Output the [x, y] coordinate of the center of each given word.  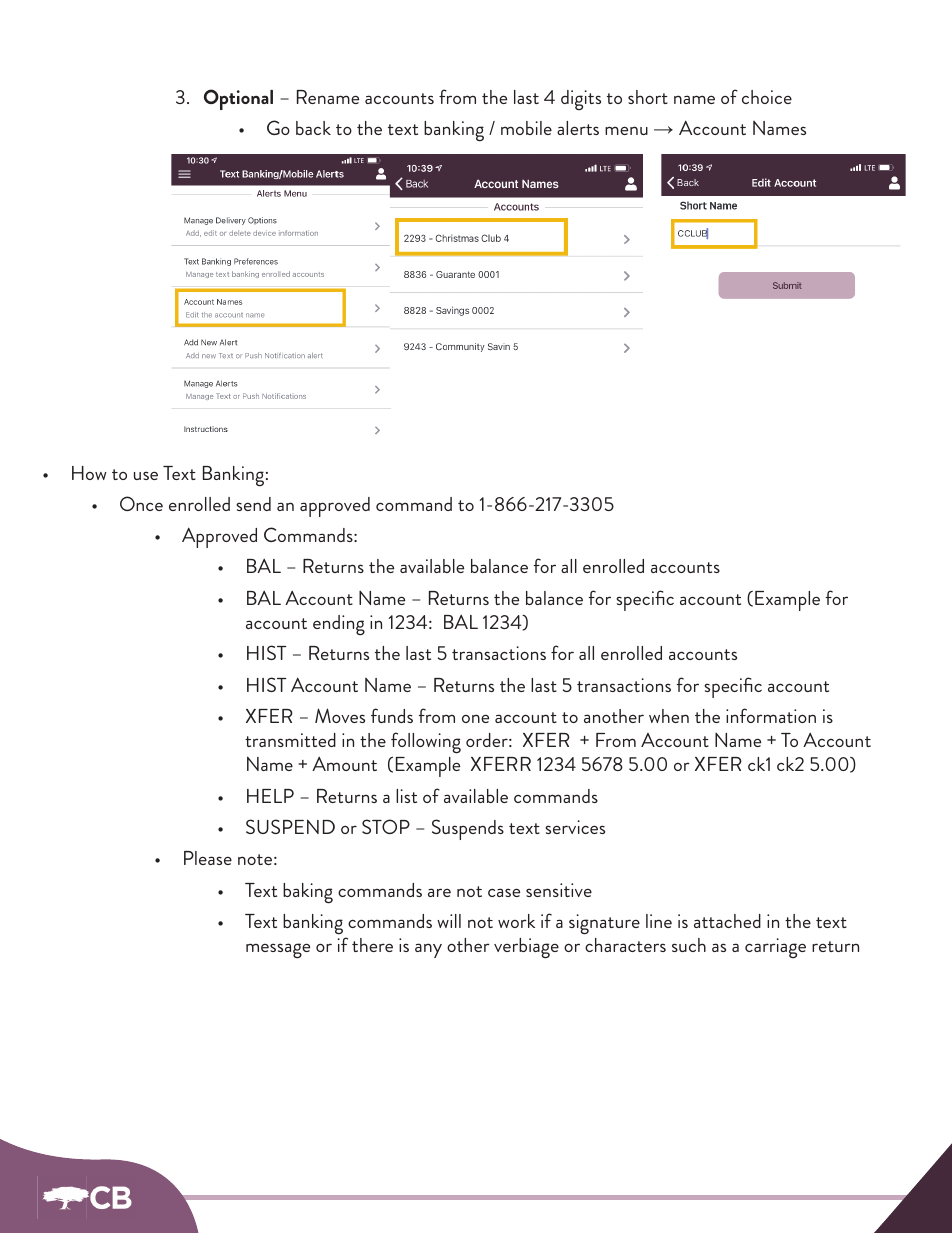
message [278, 951]
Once [141, 503]
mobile [526, 128]
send [253, 504]
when [669, 716]
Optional [238, 99]
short [648, 97]
